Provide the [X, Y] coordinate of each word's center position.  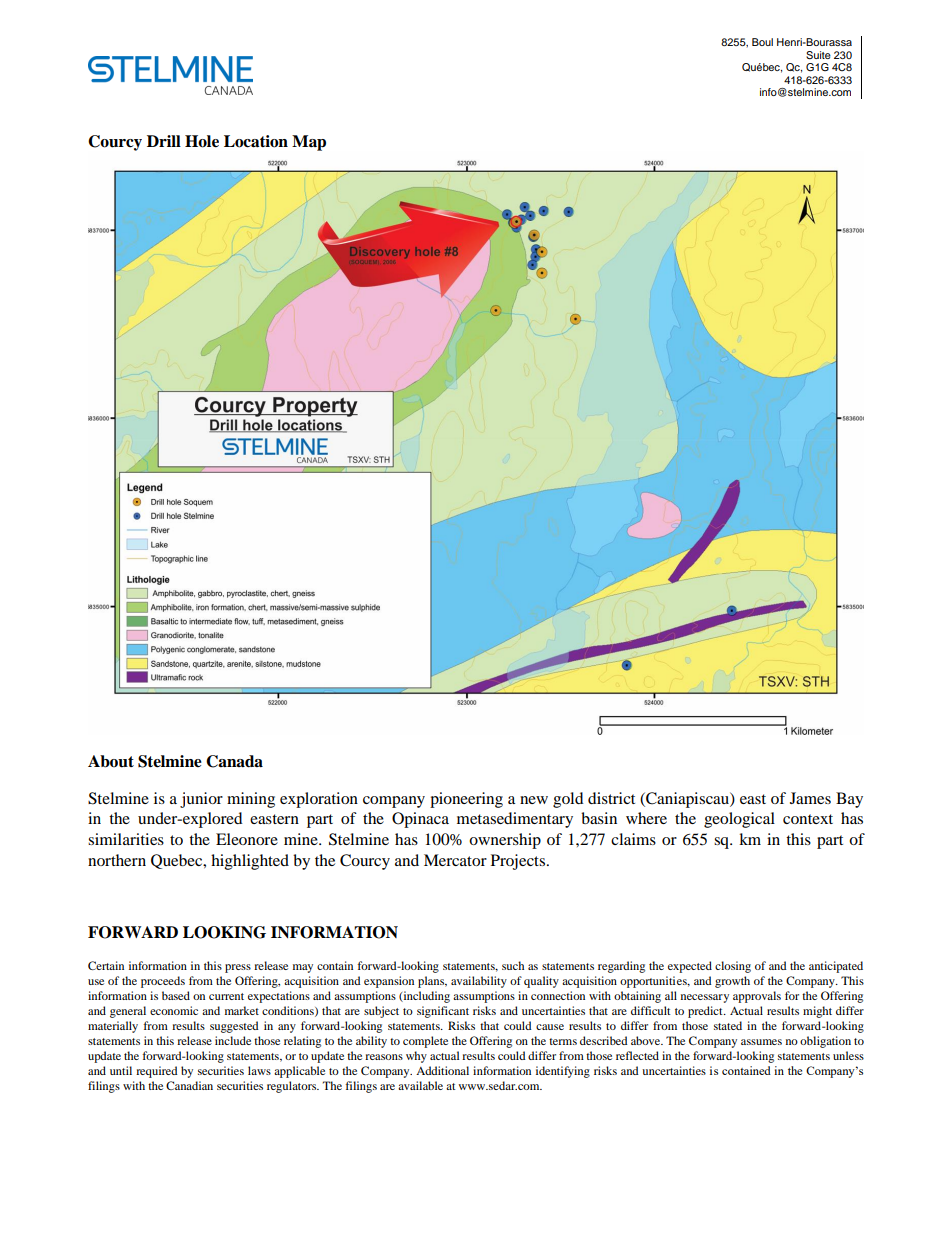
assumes [761, 1042]
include [233, 1040]
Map [309, 143]
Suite [818, 55]
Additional [442, 1070]
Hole [202, 141]
